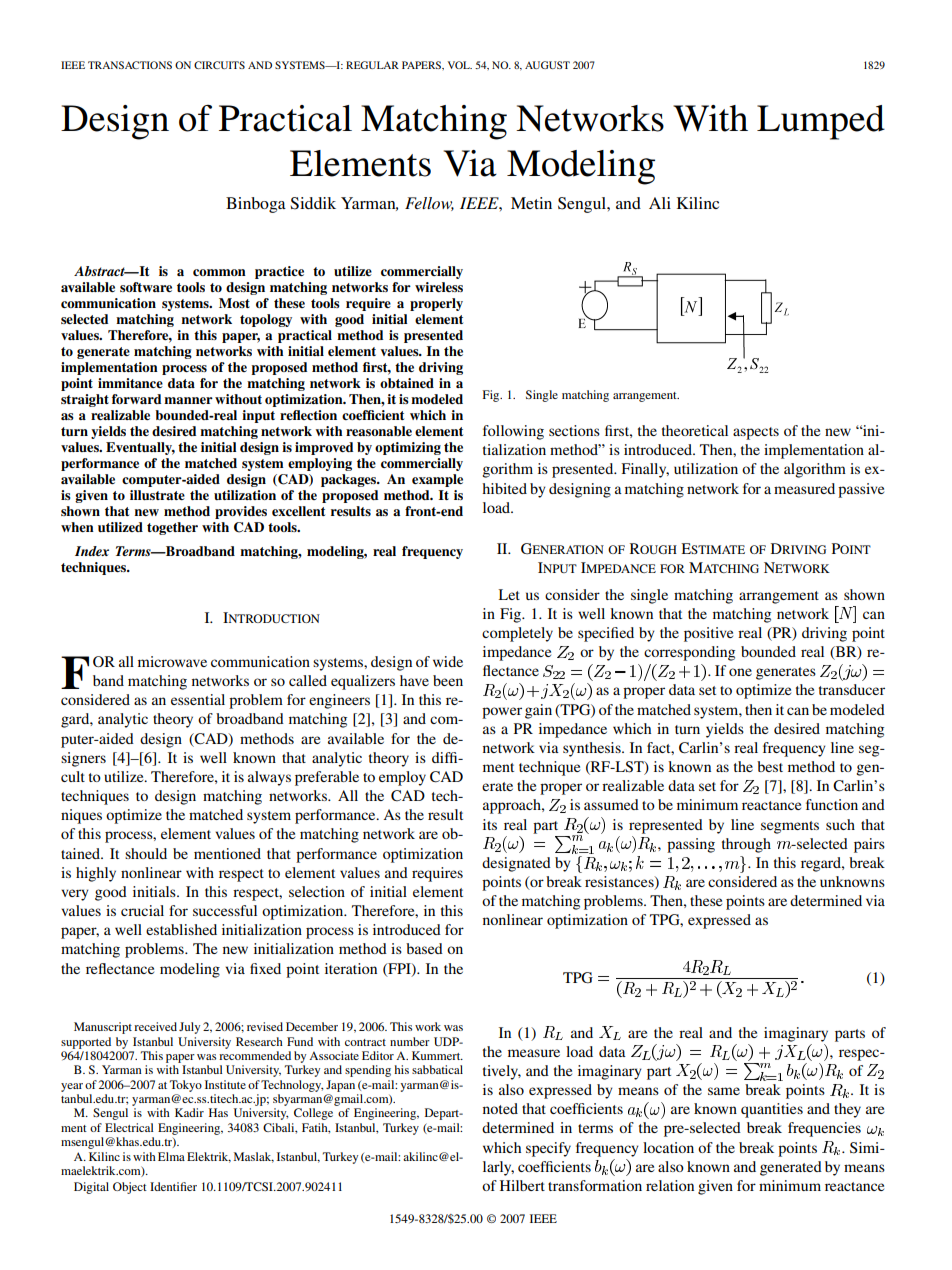 The height and width of the screenshot is (1270, 952). I want to click on positive, so click(708, 634).
